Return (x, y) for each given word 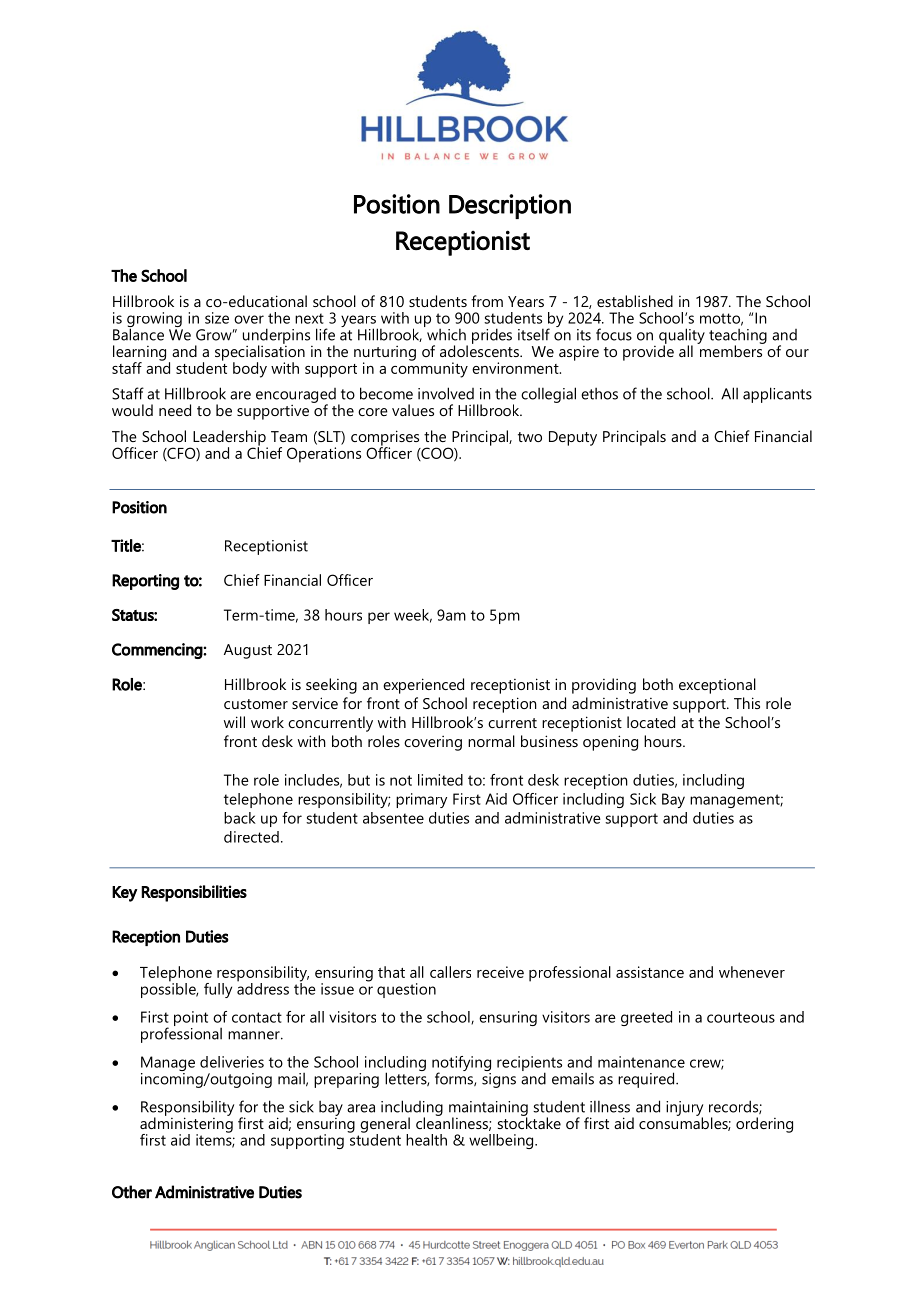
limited (440, 780)
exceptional (717, 686)
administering (186, 1125)
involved (446, 393)
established (635, 301)
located (651, 722)
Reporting (145, 582)
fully (218, 990)
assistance (650, 972)
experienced (423, 686)
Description (510, 206)
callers (450, 972)
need (175, 410)
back (240, 818)
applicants (777, 395)
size (217, 318)
